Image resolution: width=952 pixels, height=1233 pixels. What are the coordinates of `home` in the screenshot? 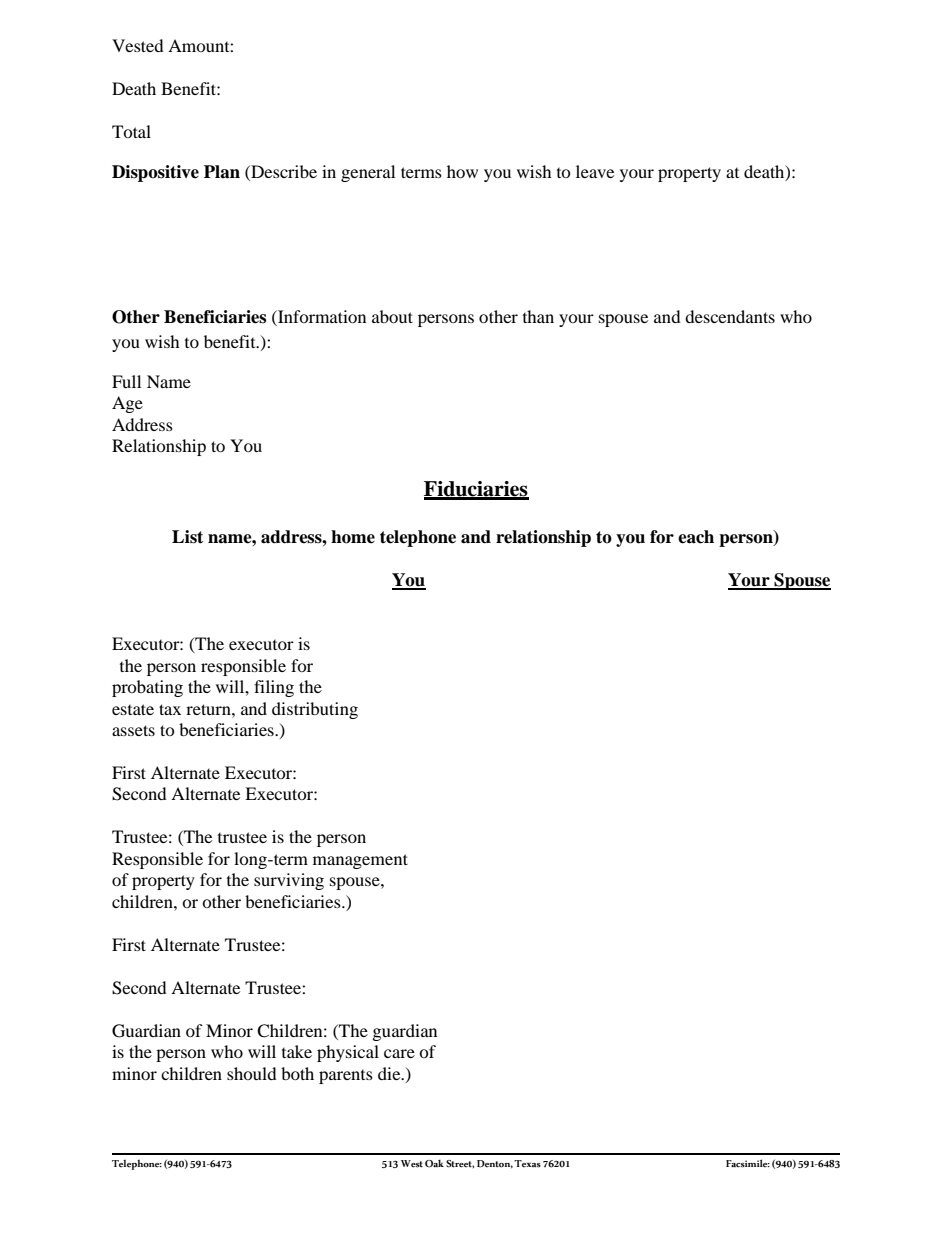 It's located at (353, 537).
